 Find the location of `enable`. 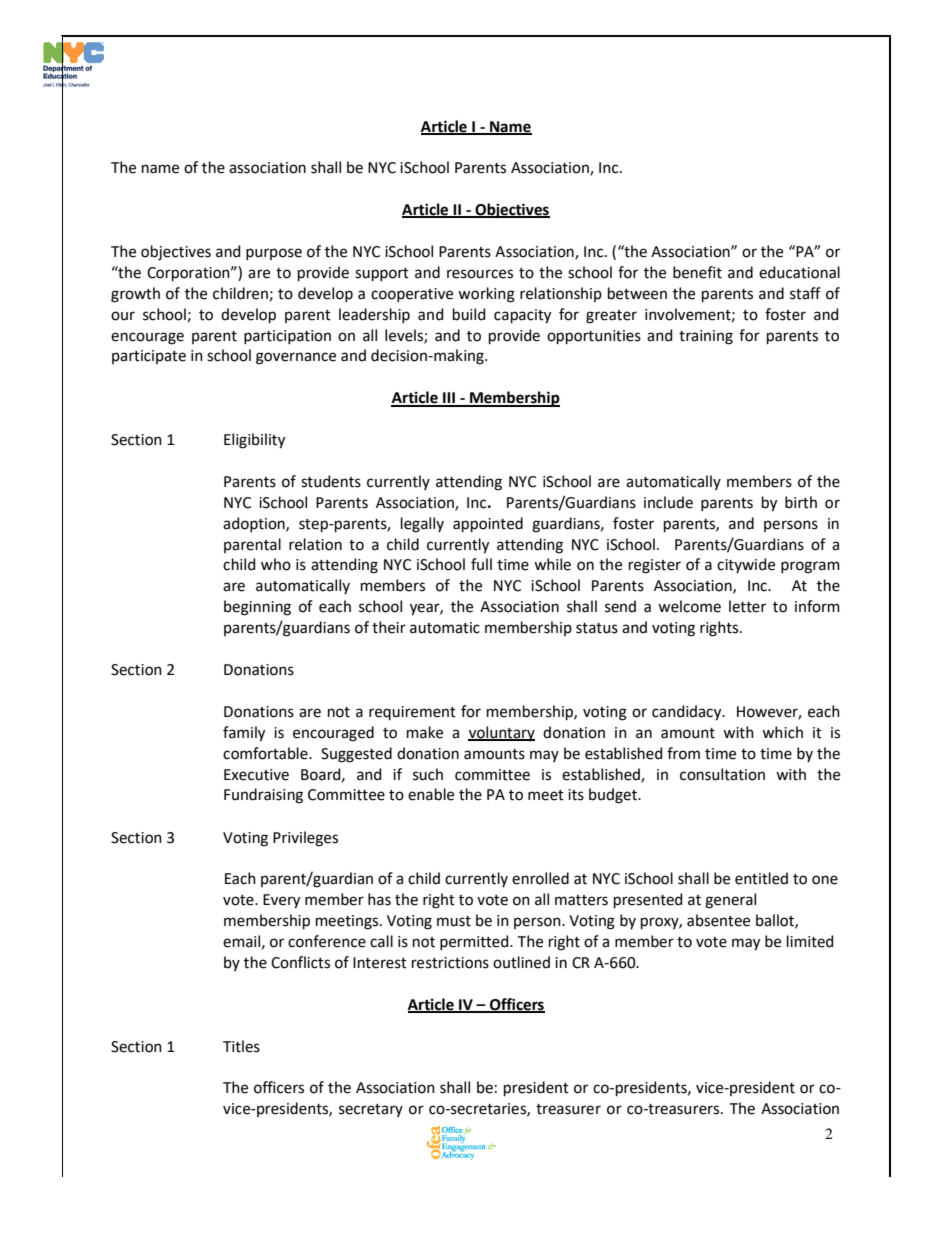

enable is located at coordinates (431, 794).
